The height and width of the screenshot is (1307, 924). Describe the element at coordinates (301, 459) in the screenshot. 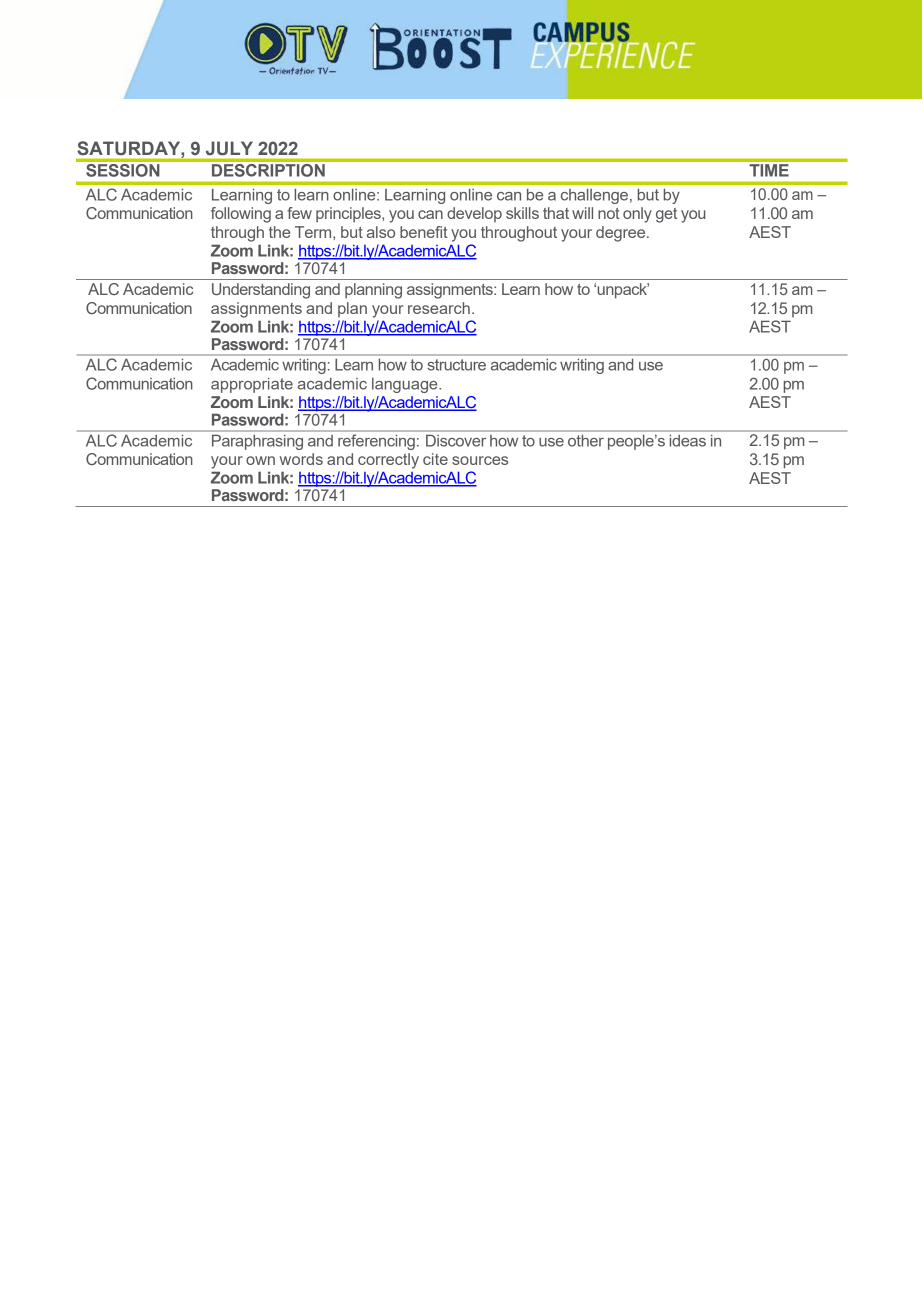

I see `words` at that location.
